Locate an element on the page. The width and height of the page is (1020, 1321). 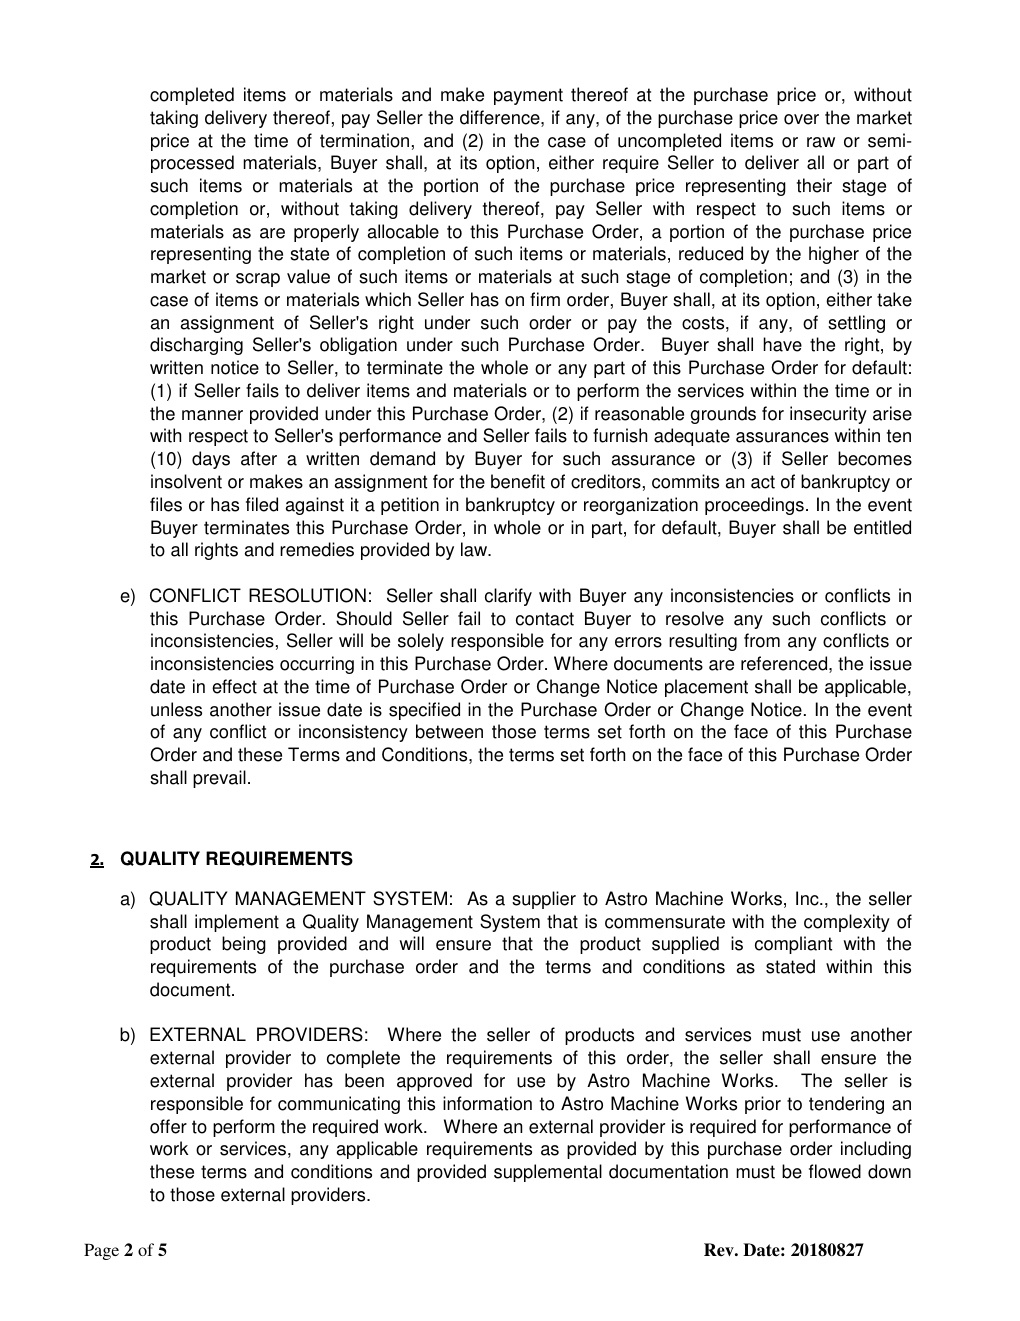
flowed is located at coordinates (835, 1171).
